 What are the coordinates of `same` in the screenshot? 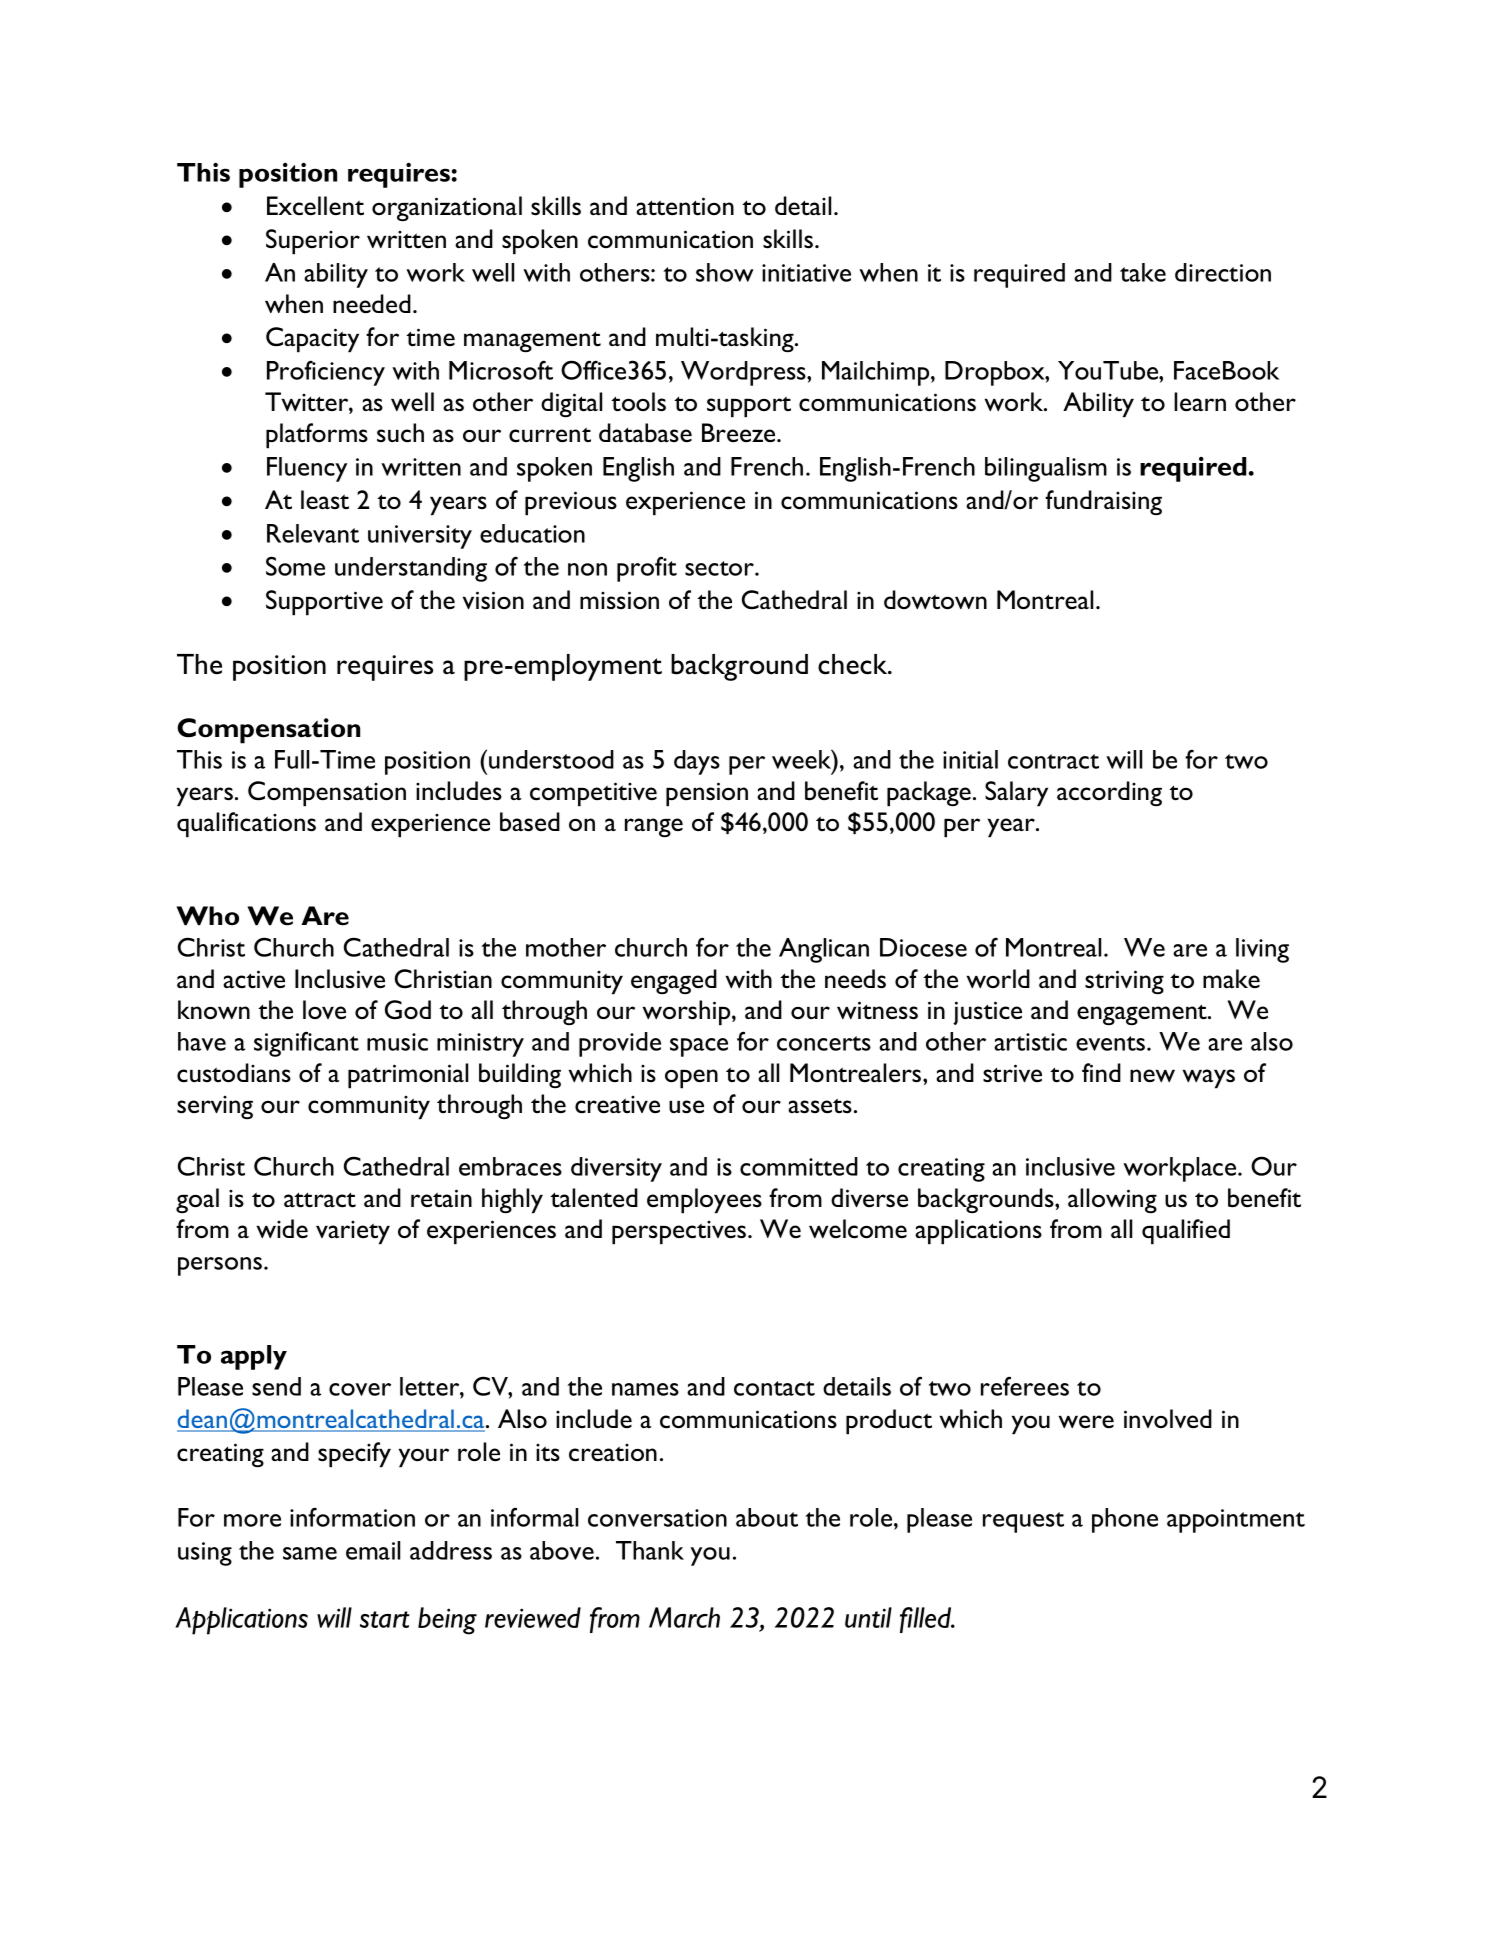 It's located at (310, 1553).
